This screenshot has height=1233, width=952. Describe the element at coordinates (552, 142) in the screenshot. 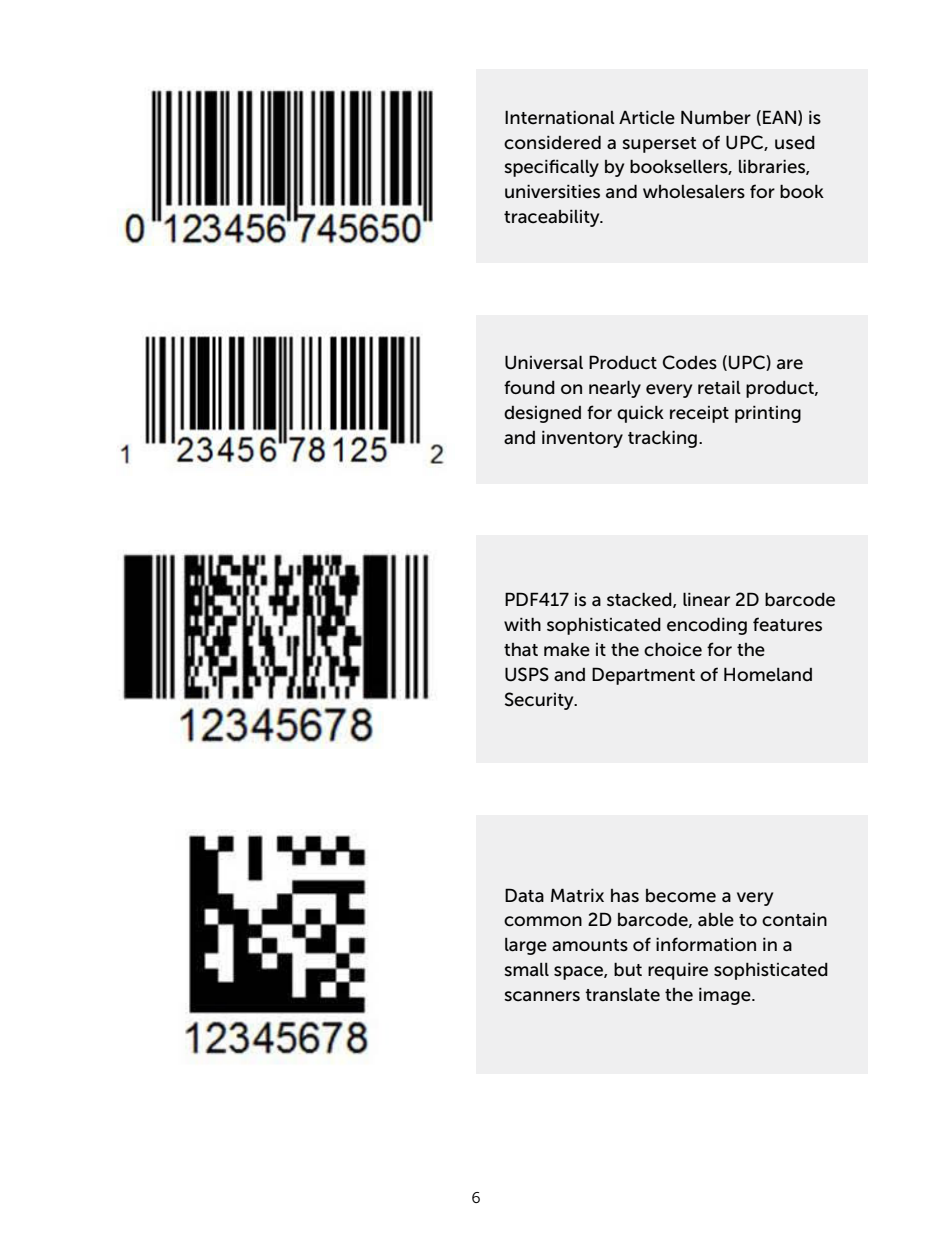

I see `considered` at that location.
